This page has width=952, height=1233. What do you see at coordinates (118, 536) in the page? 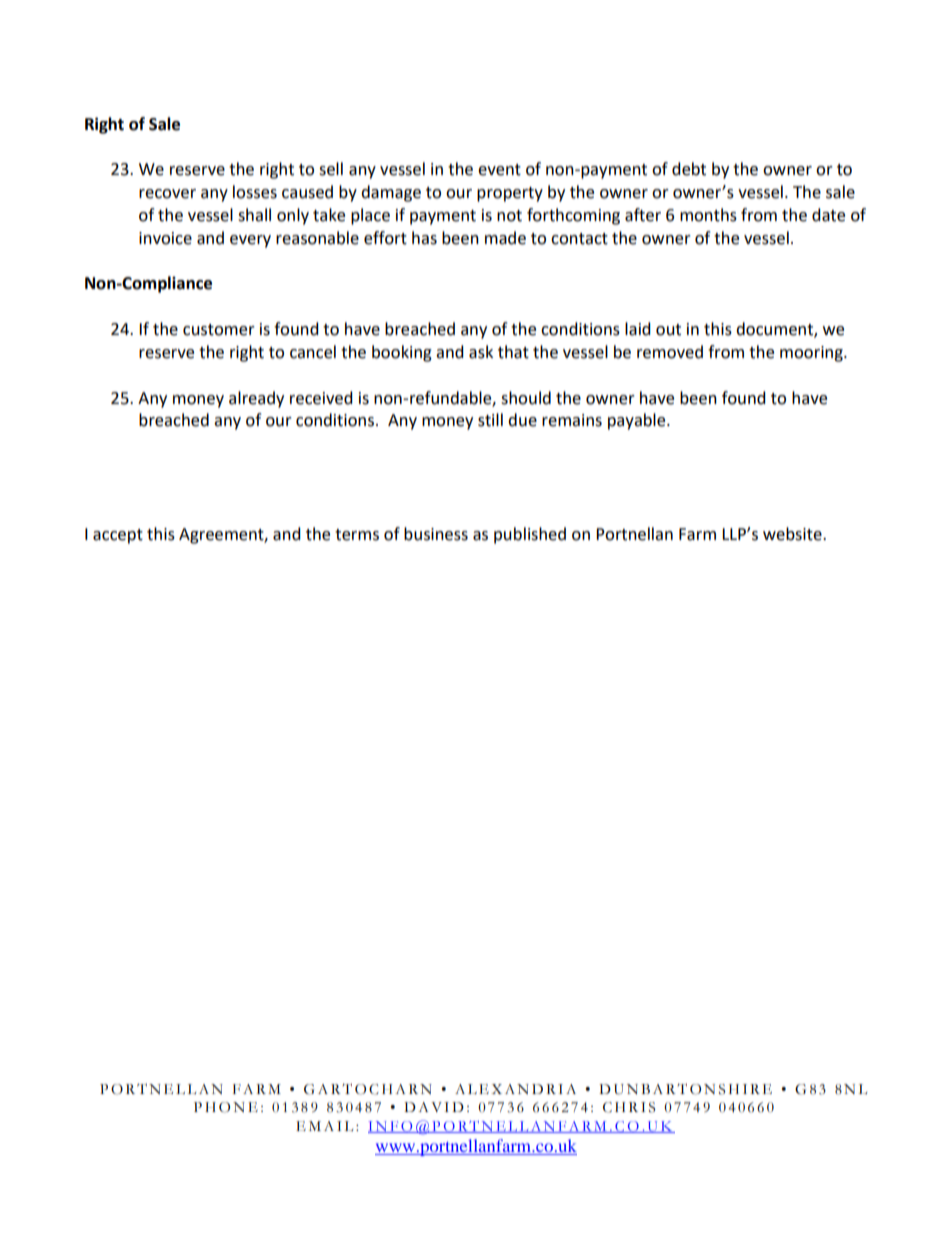
I see `accept` at bounding box center [118, 536].
